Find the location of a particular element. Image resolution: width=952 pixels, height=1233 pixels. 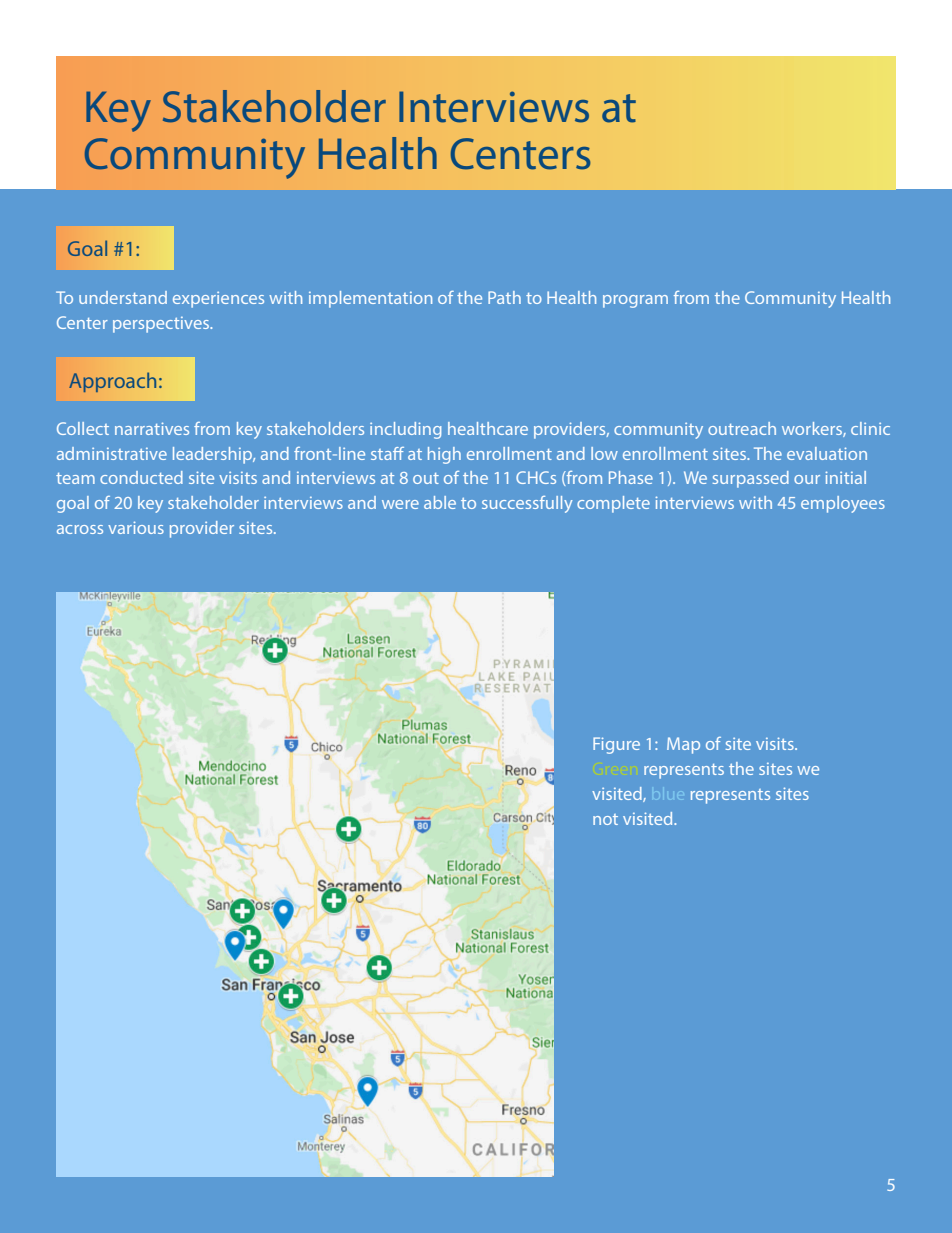

various is located at coordinates (136, 527).
